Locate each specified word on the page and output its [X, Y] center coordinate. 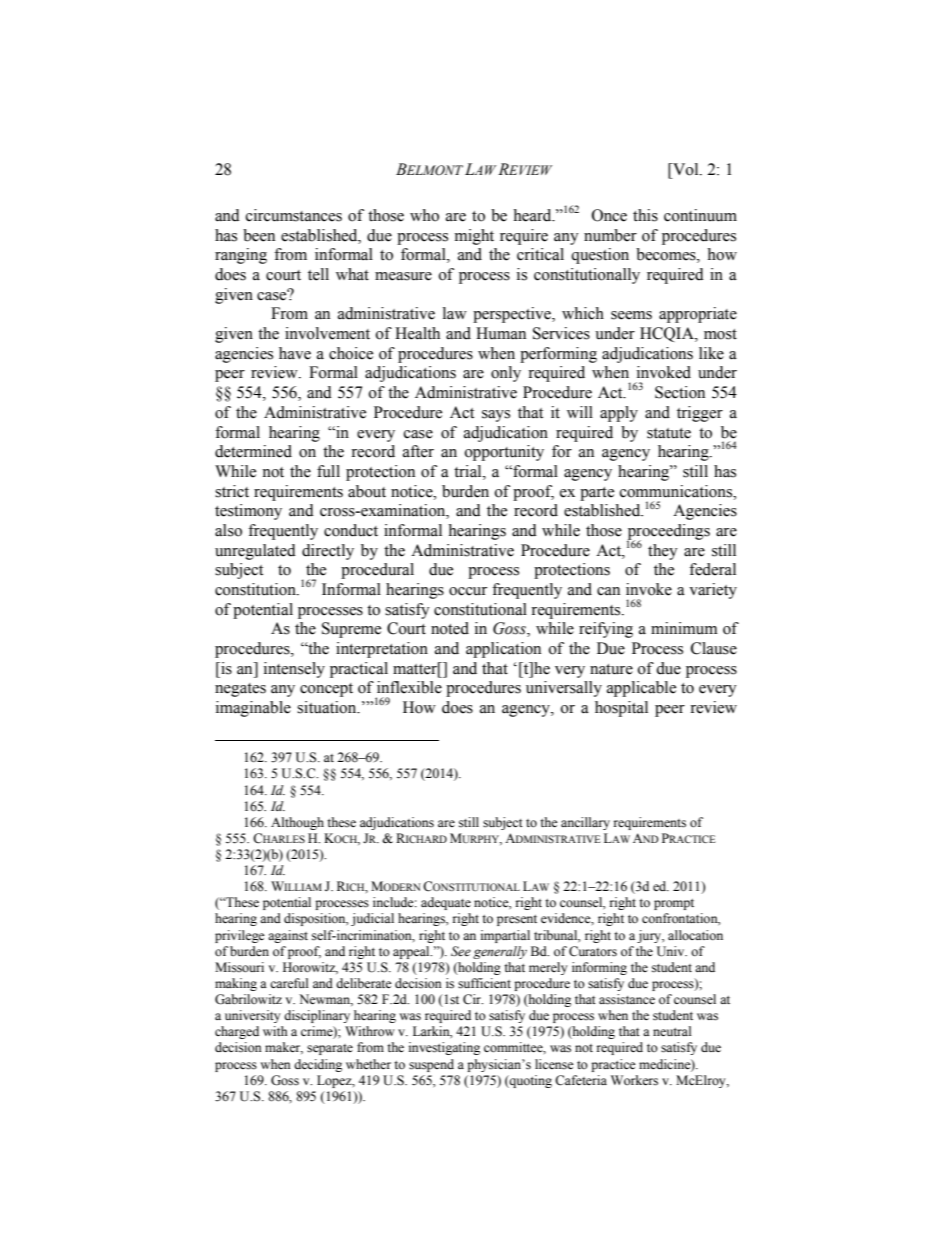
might [474, 237]
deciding [318, 1065]
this [645, 215]
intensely [294, 670]
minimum [684, 628]
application [503, 650]
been [259, 235]
